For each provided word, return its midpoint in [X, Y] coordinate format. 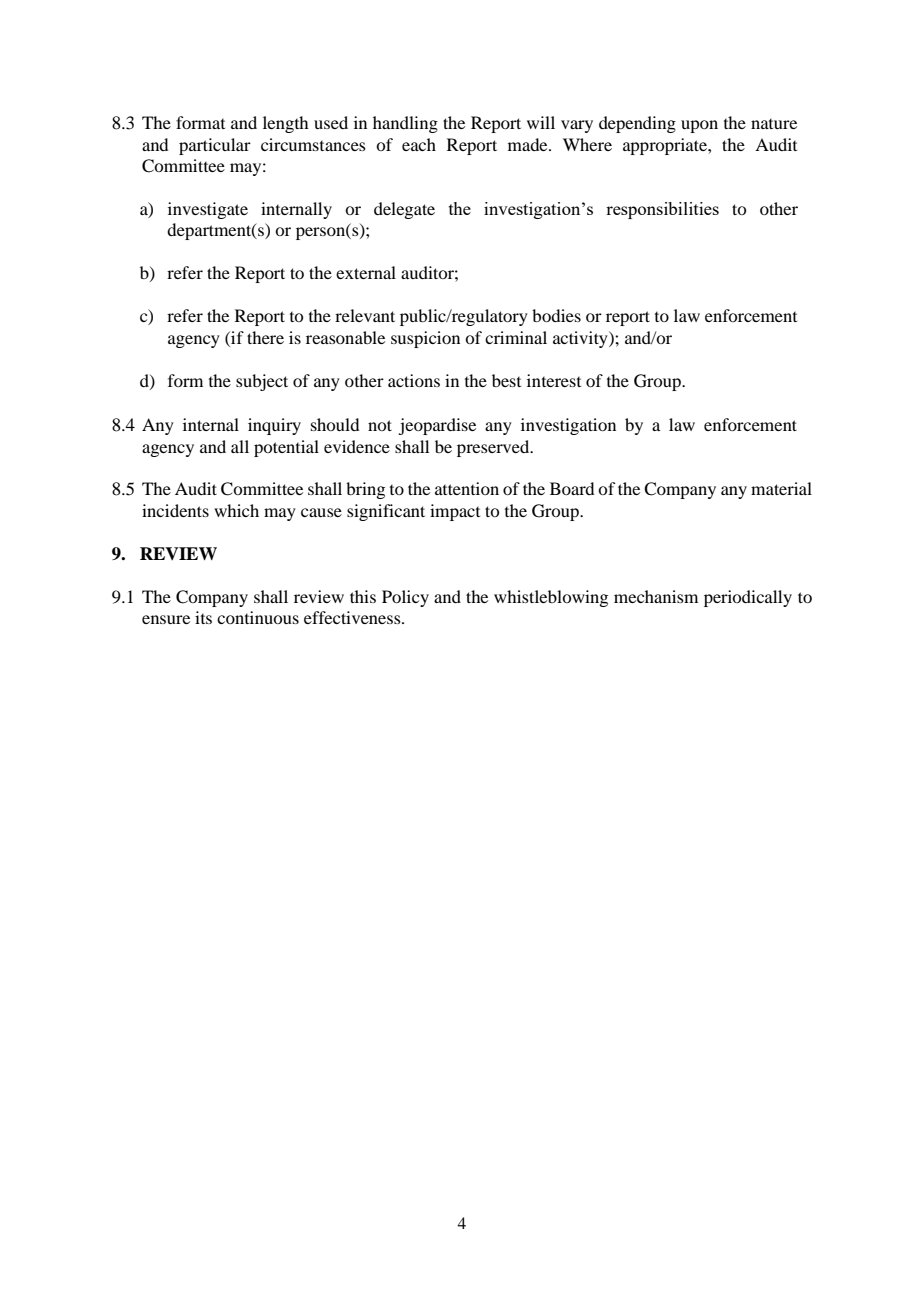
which [236, 510]
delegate [404, 210]
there [265, 337]
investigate [208, 210]
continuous [258, 617]
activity [581, 339]
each [419, 144]
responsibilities [662, 210]
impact [455, 512]
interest [554, 380]
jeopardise [437, 426]
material [781, 488]
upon [699, 126]
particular [215, 146]
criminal [516, 337]
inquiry [274, 426]
